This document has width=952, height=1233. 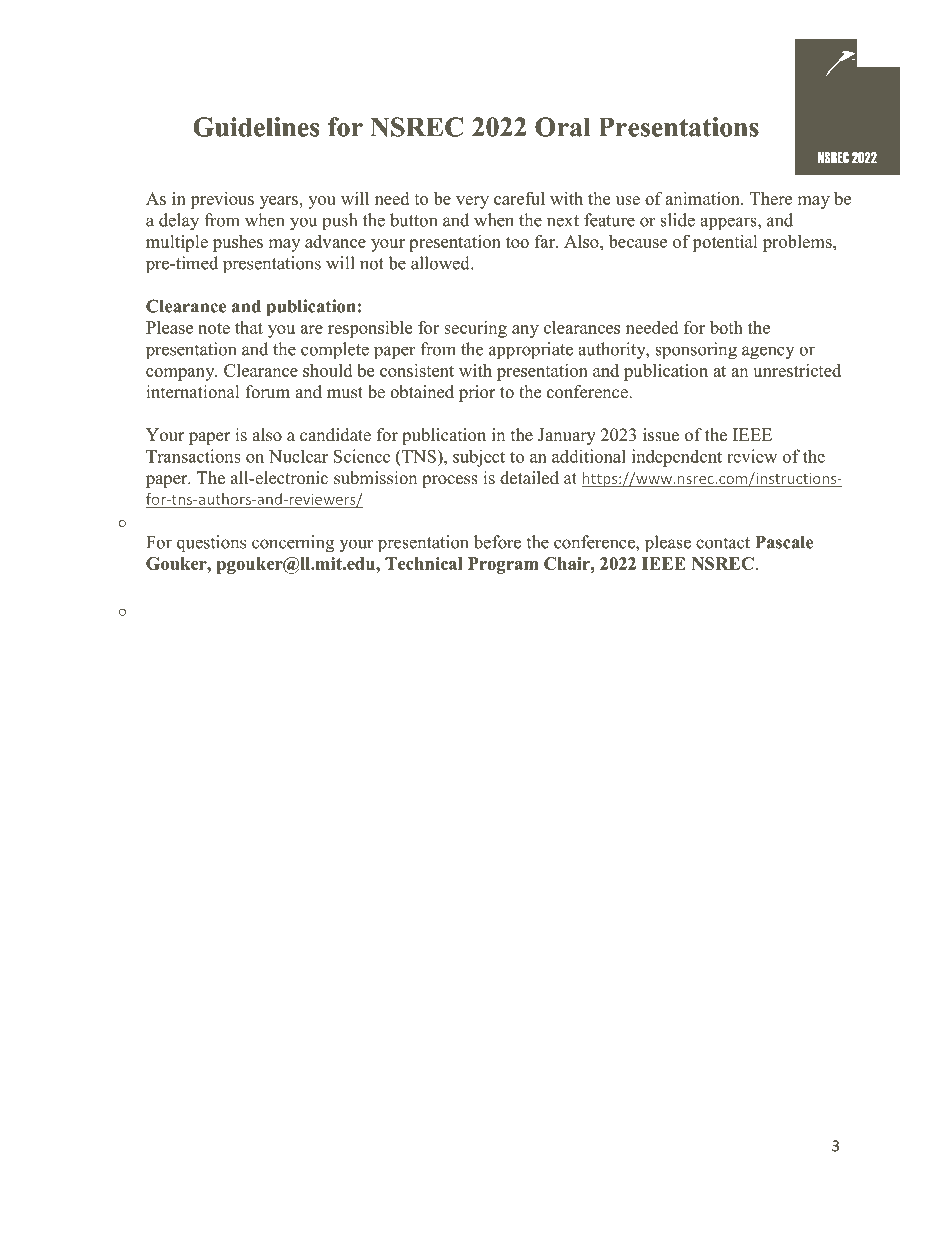 I want to click on Guidelines, so click(x=256, y=127).
